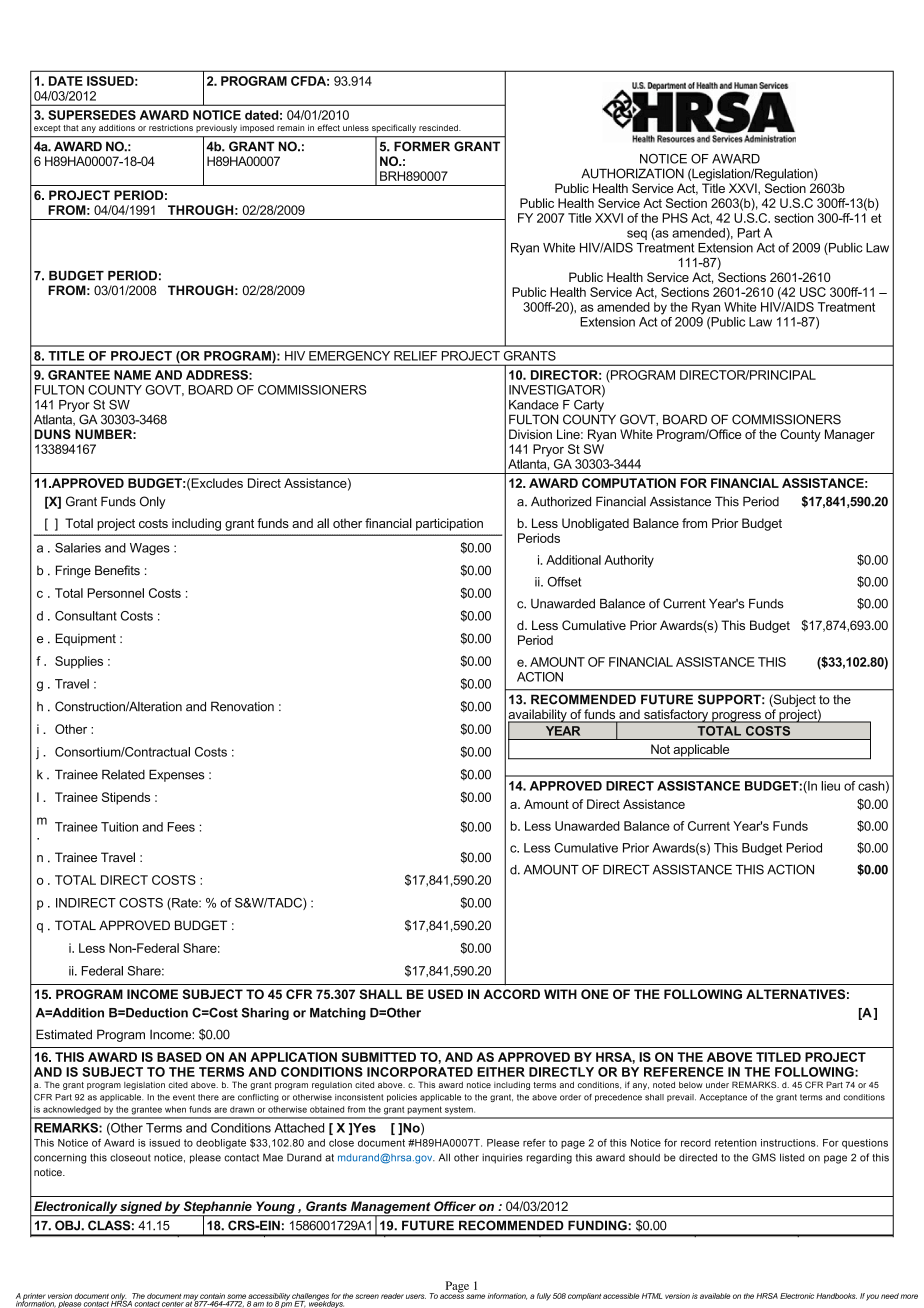 This image has height=1308, width=924. Describe the element at coordinates (475, 1296) in the image. I see `same` at that location.
